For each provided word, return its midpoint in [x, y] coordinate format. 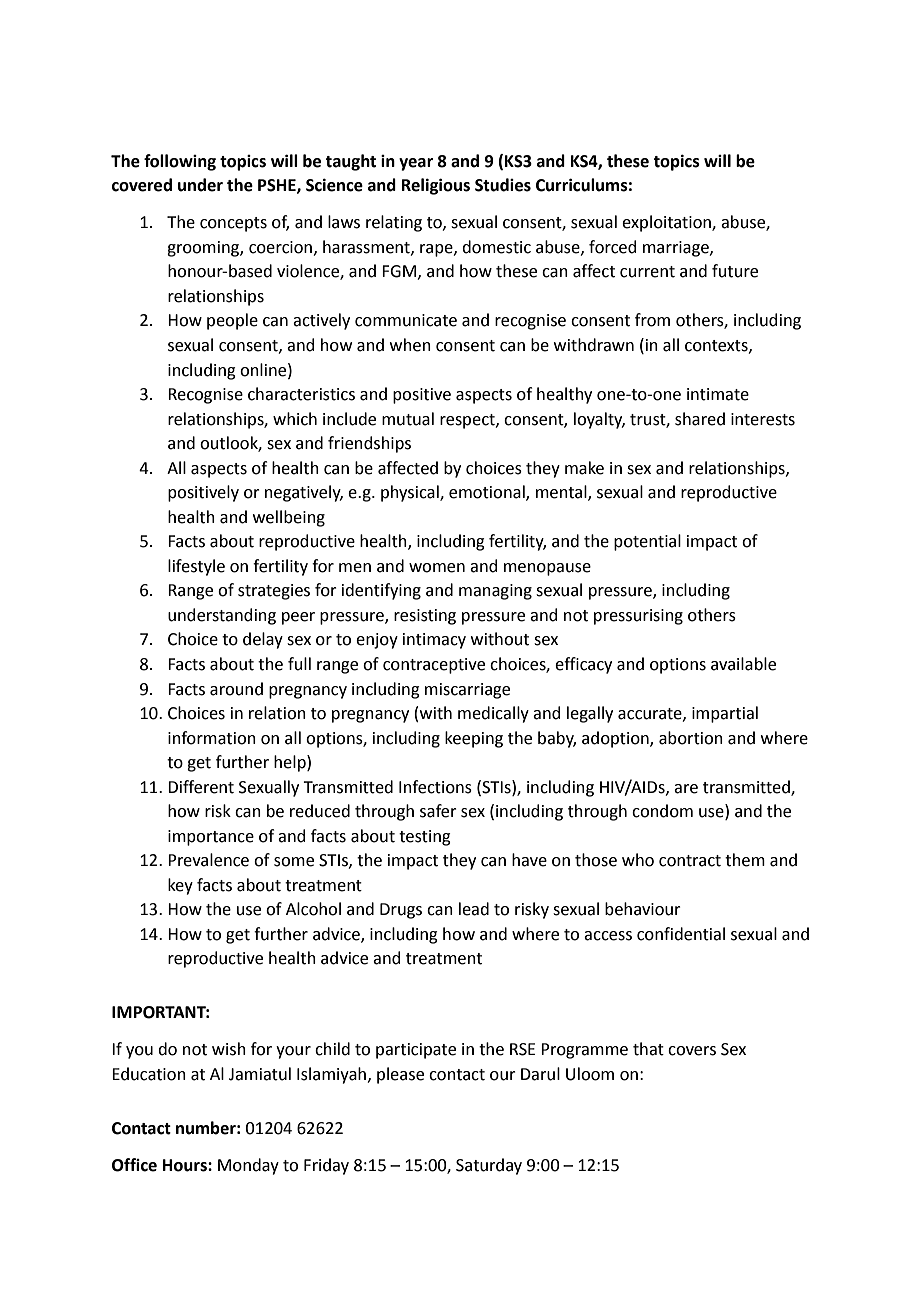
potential [647, 542]
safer [438, 811]
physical [411, 493]
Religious [436, 186]
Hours [186, 1165]
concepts [233, 224]
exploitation [667, 223]
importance [211, 838]
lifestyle [196, 567]
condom [662, 811]
